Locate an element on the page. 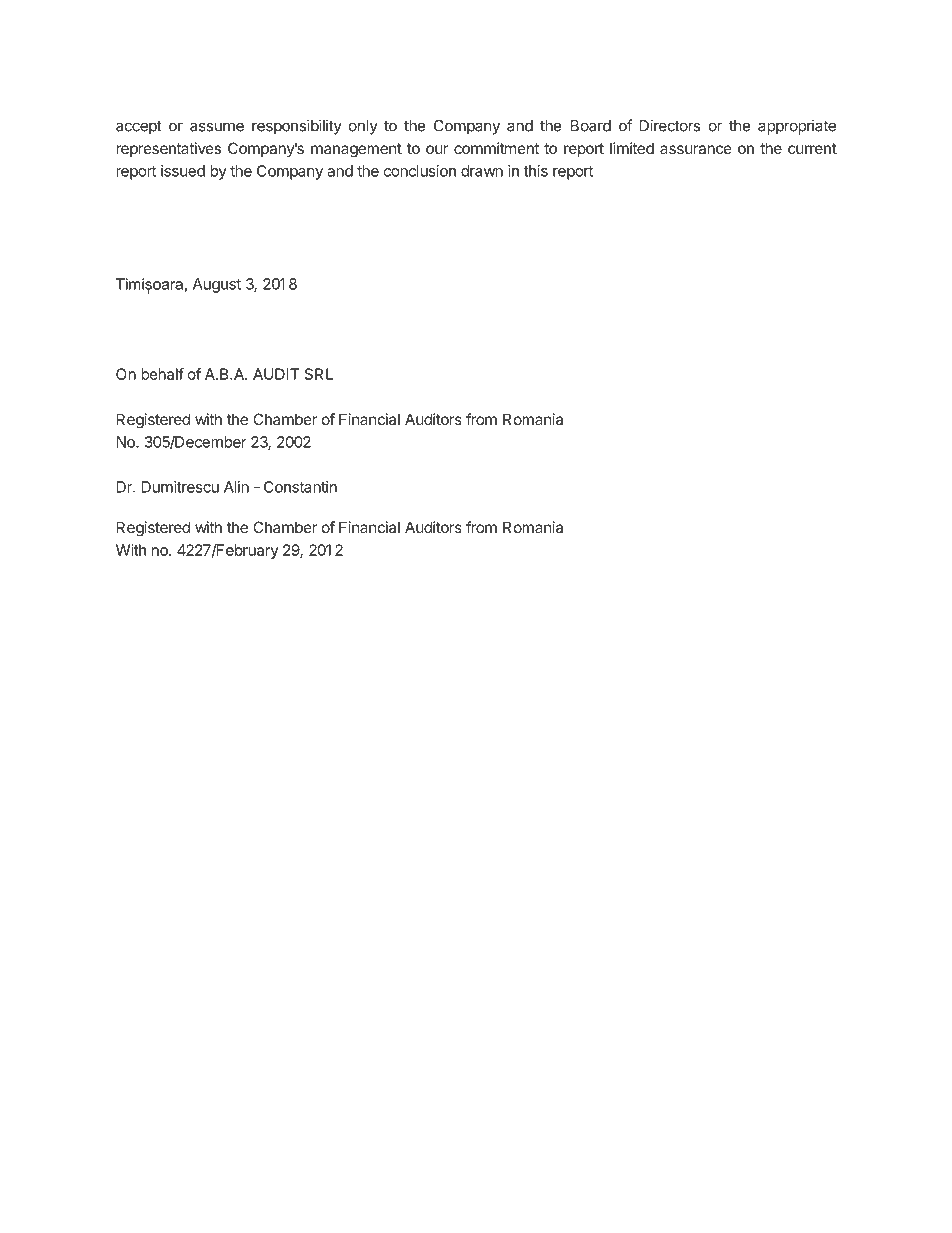 This image has width=952, height=1233. August is located at coordinates (217, 285).
